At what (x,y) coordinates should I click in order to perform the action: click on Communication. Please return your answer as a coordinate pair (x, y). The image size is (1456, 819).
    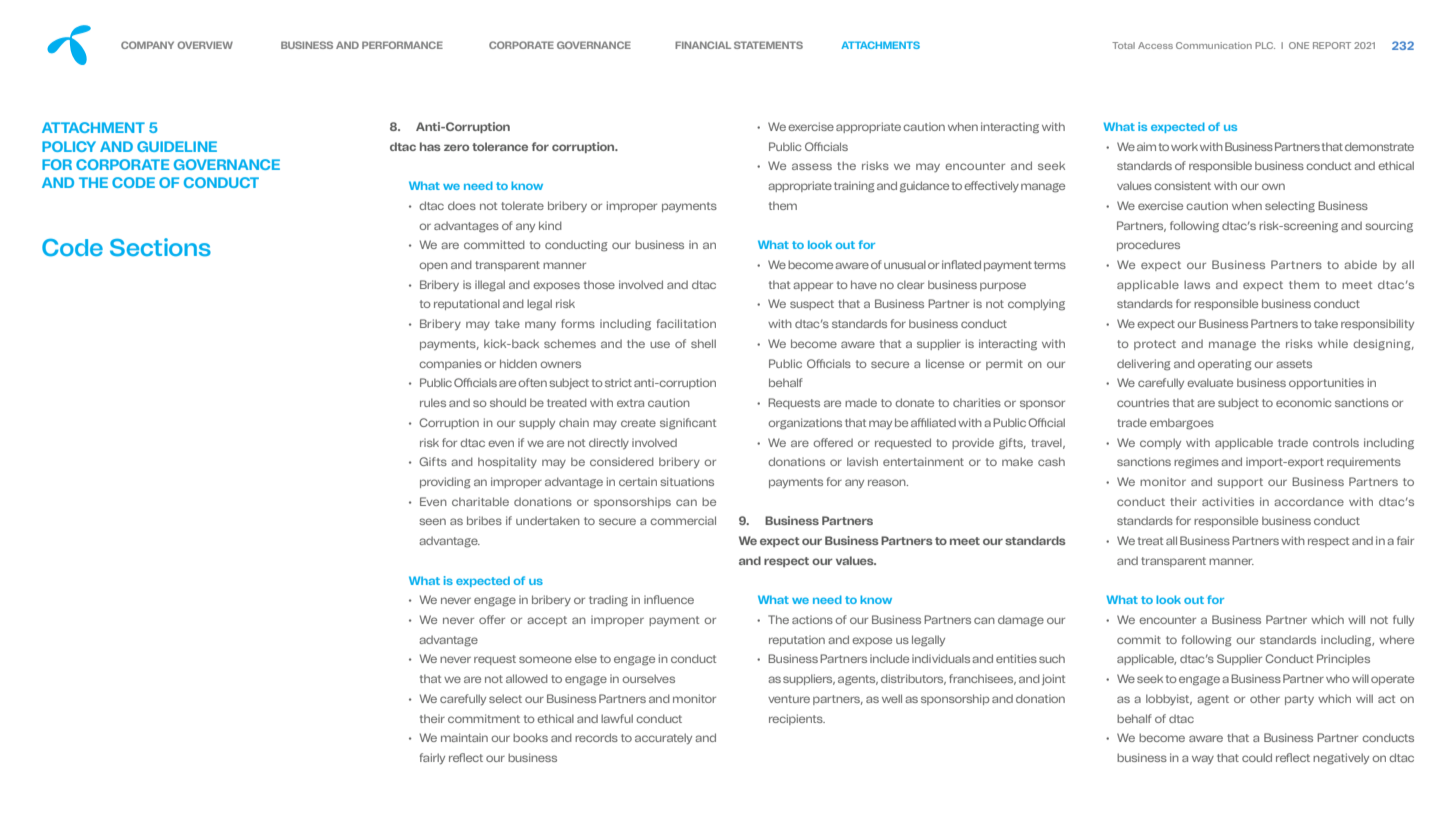
    Looking at the image, I should click on (1214, 45).
